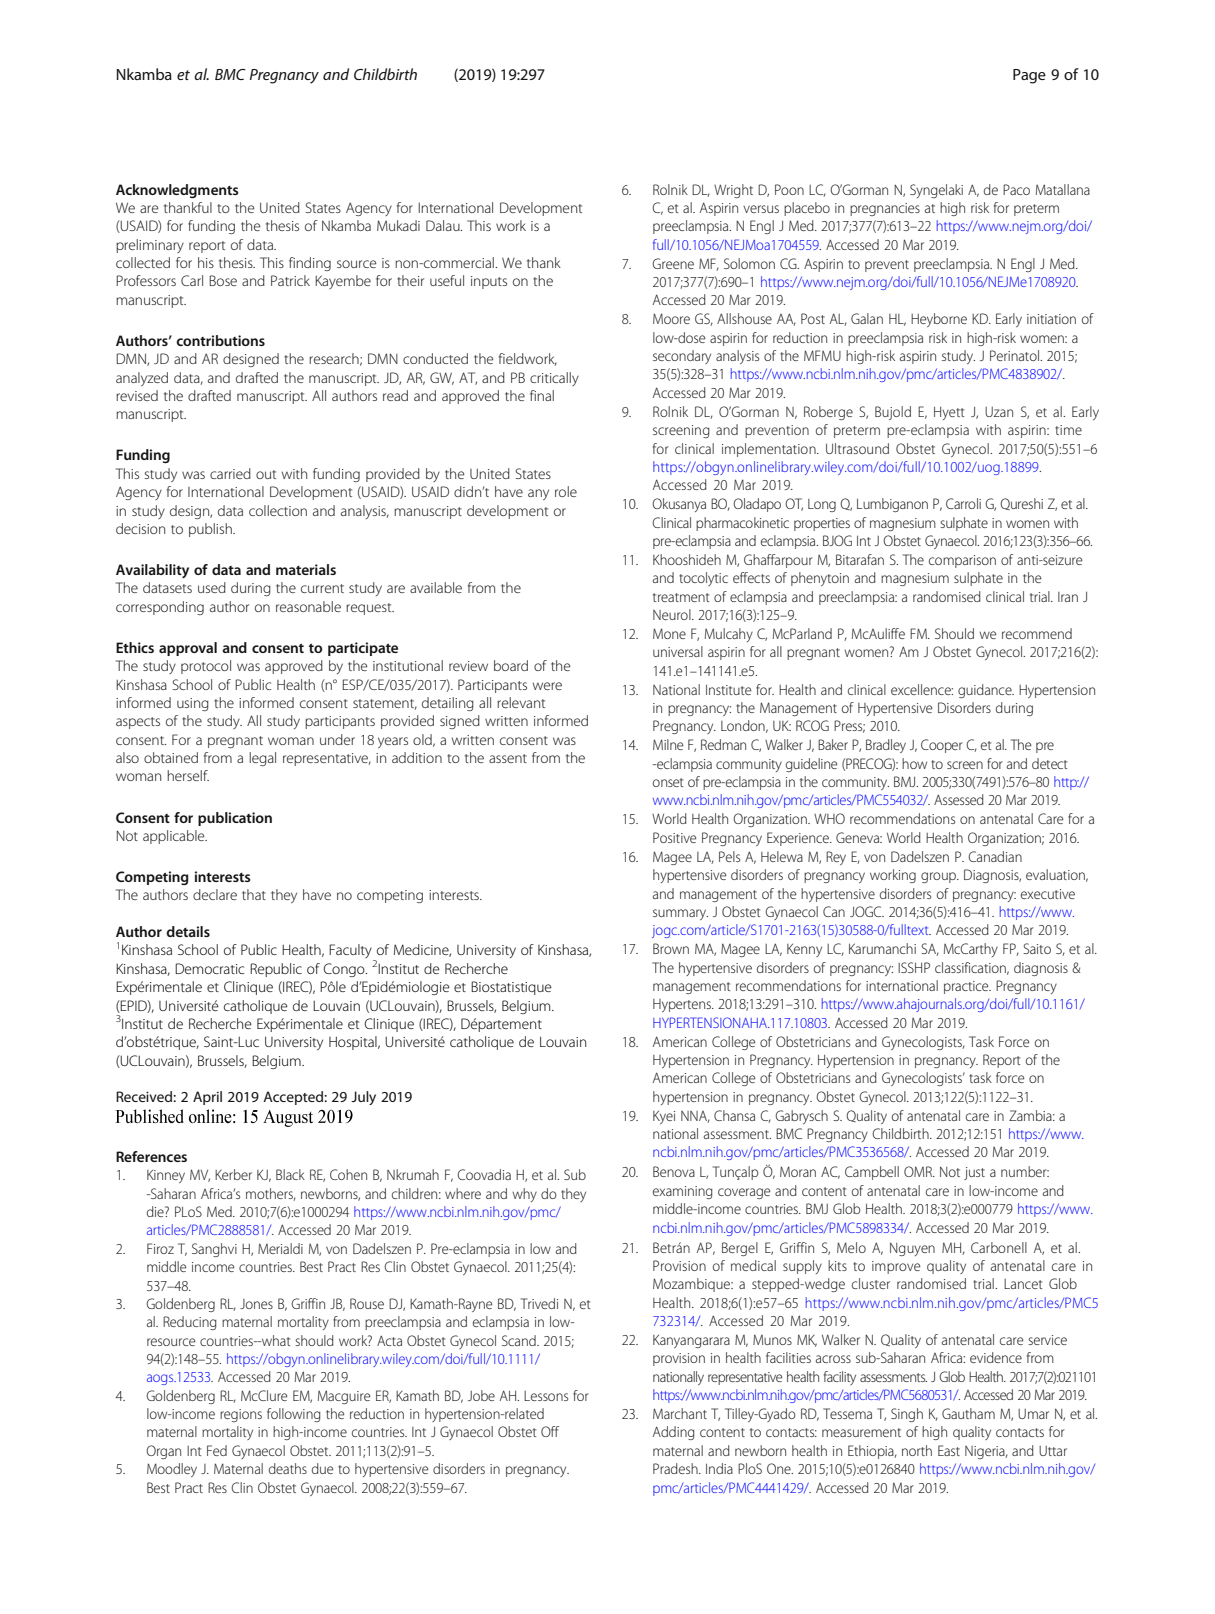 This screenshot has width=1215, height=1614. What do you see at coordinates (733, 191) in the screenshot?
I see `Wright` at bounding box center [733, 191].
